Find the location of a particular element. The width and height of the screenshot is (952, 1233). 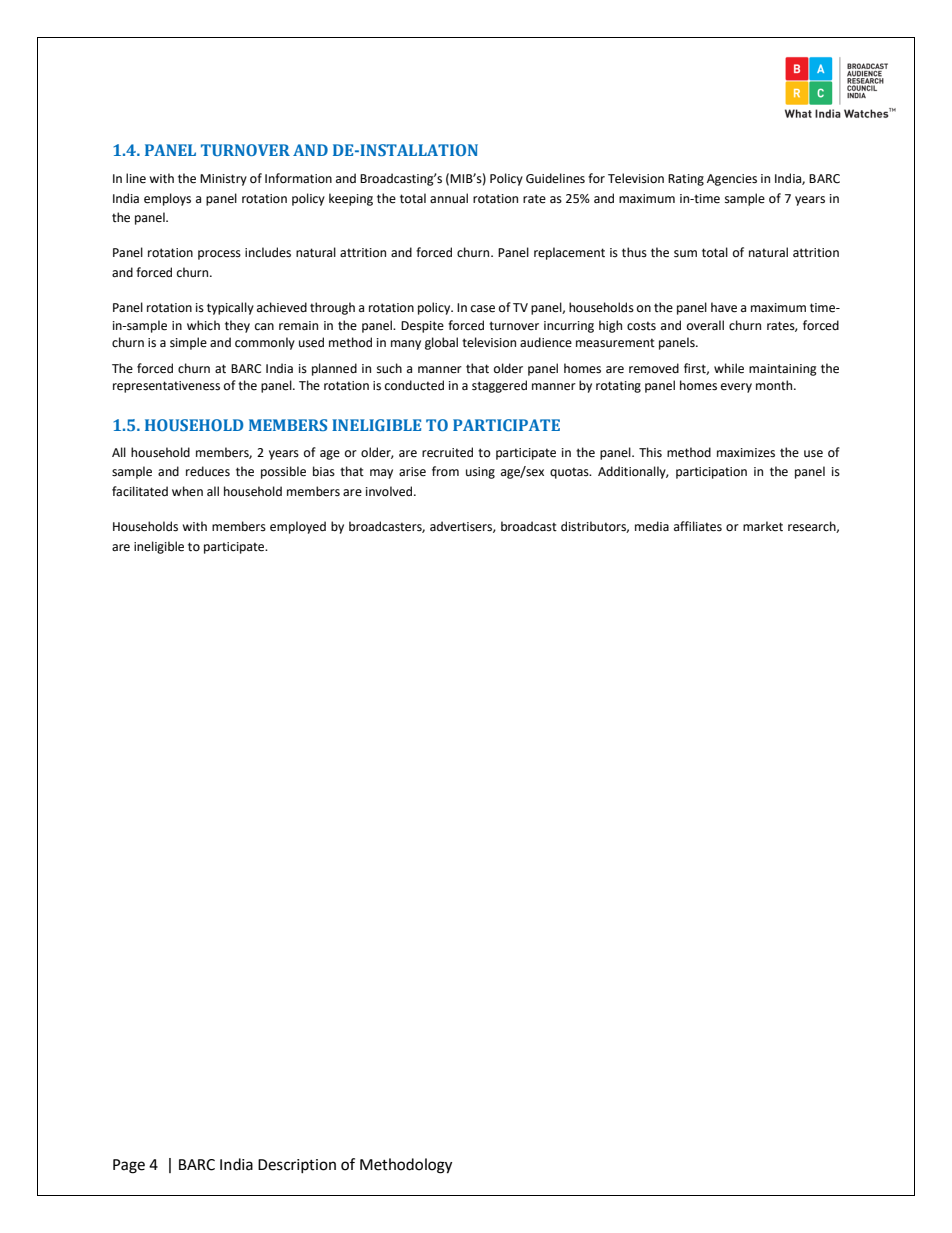

affiliates is located at coordinates (698, 526).
